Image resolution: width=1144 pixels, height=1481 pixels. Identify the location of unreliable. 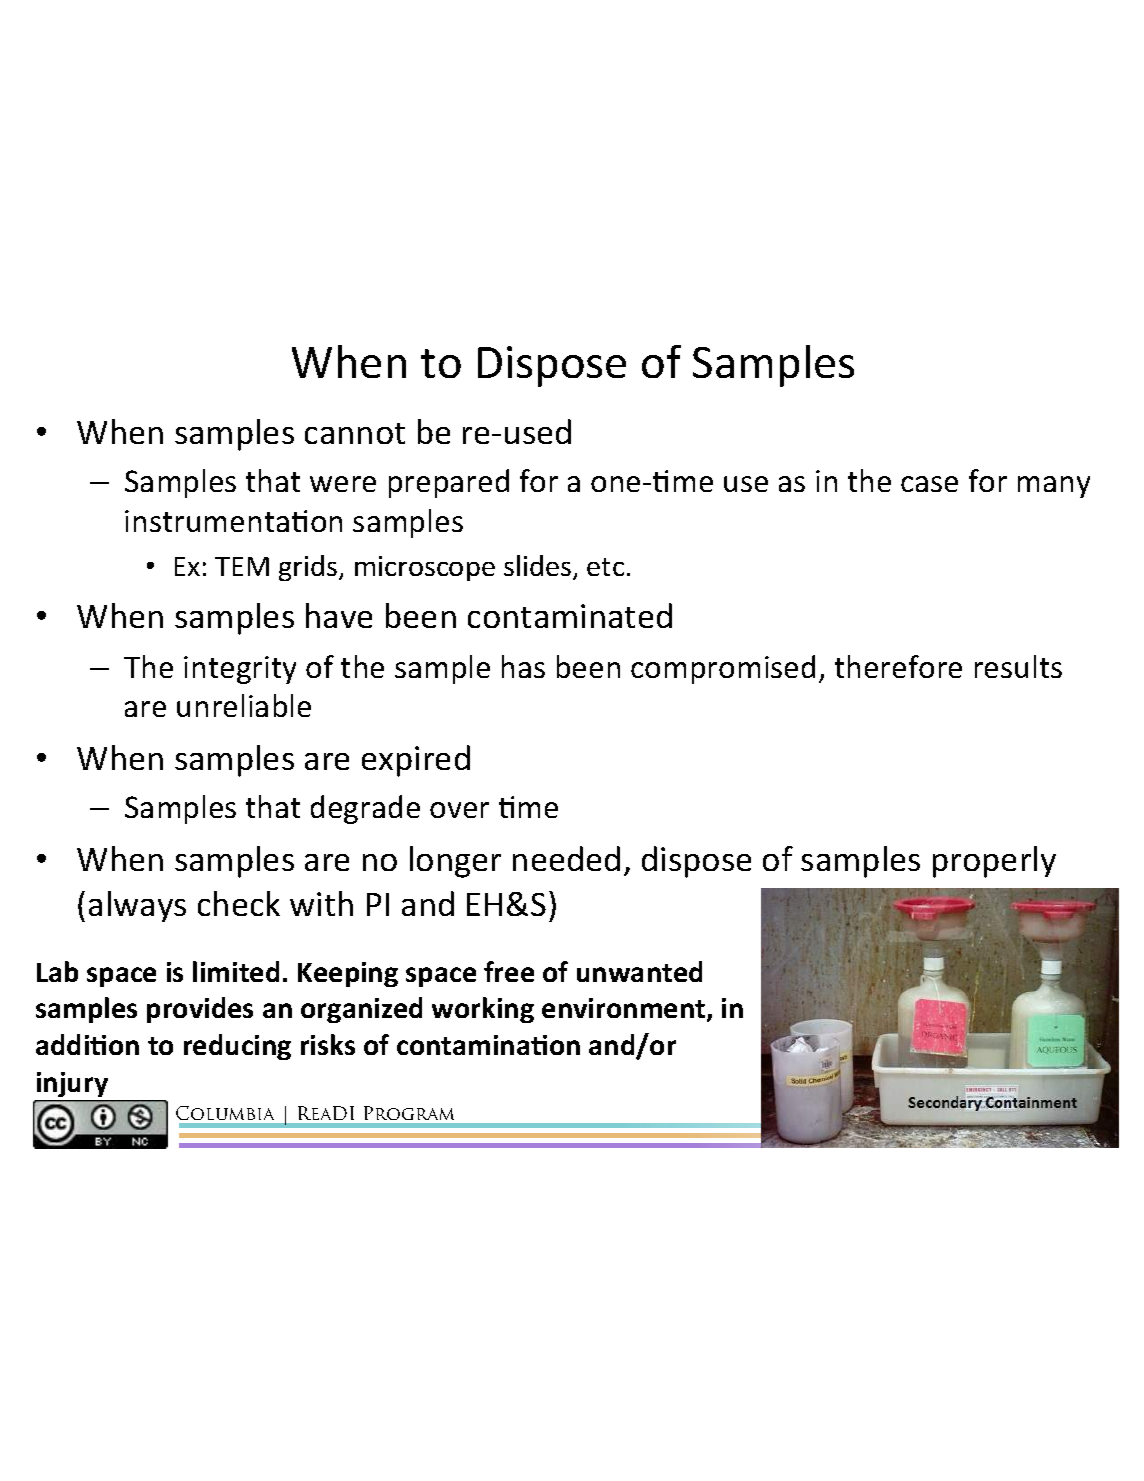
(244, 705).
